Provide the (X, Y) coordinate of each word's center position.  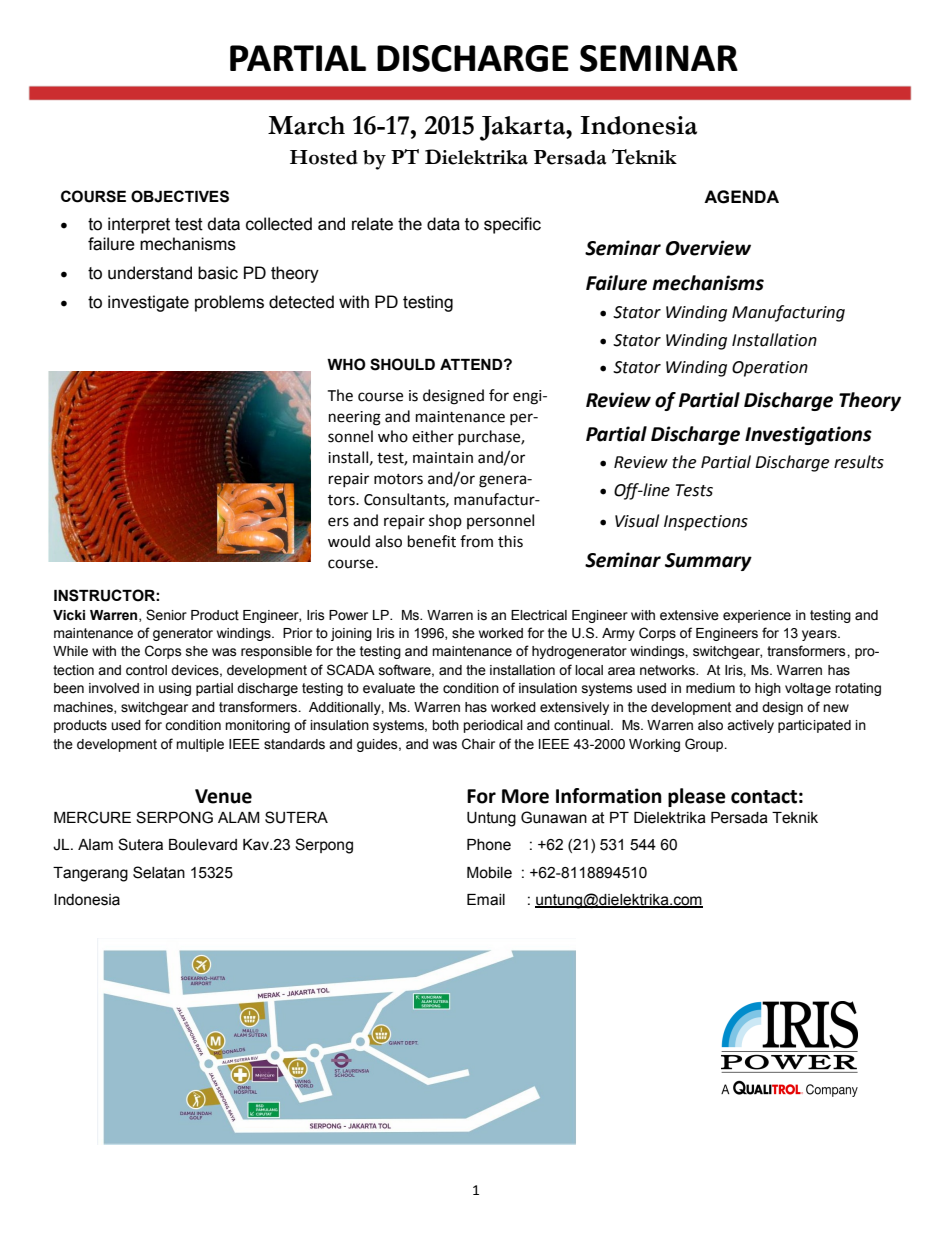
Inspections (706, 523)
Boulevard (203, 845)
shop (445, 521)
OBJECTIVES (180, 196)
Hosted (324, 157)
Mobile (489, 873)
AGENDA (741, 197)
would (349, 541)
